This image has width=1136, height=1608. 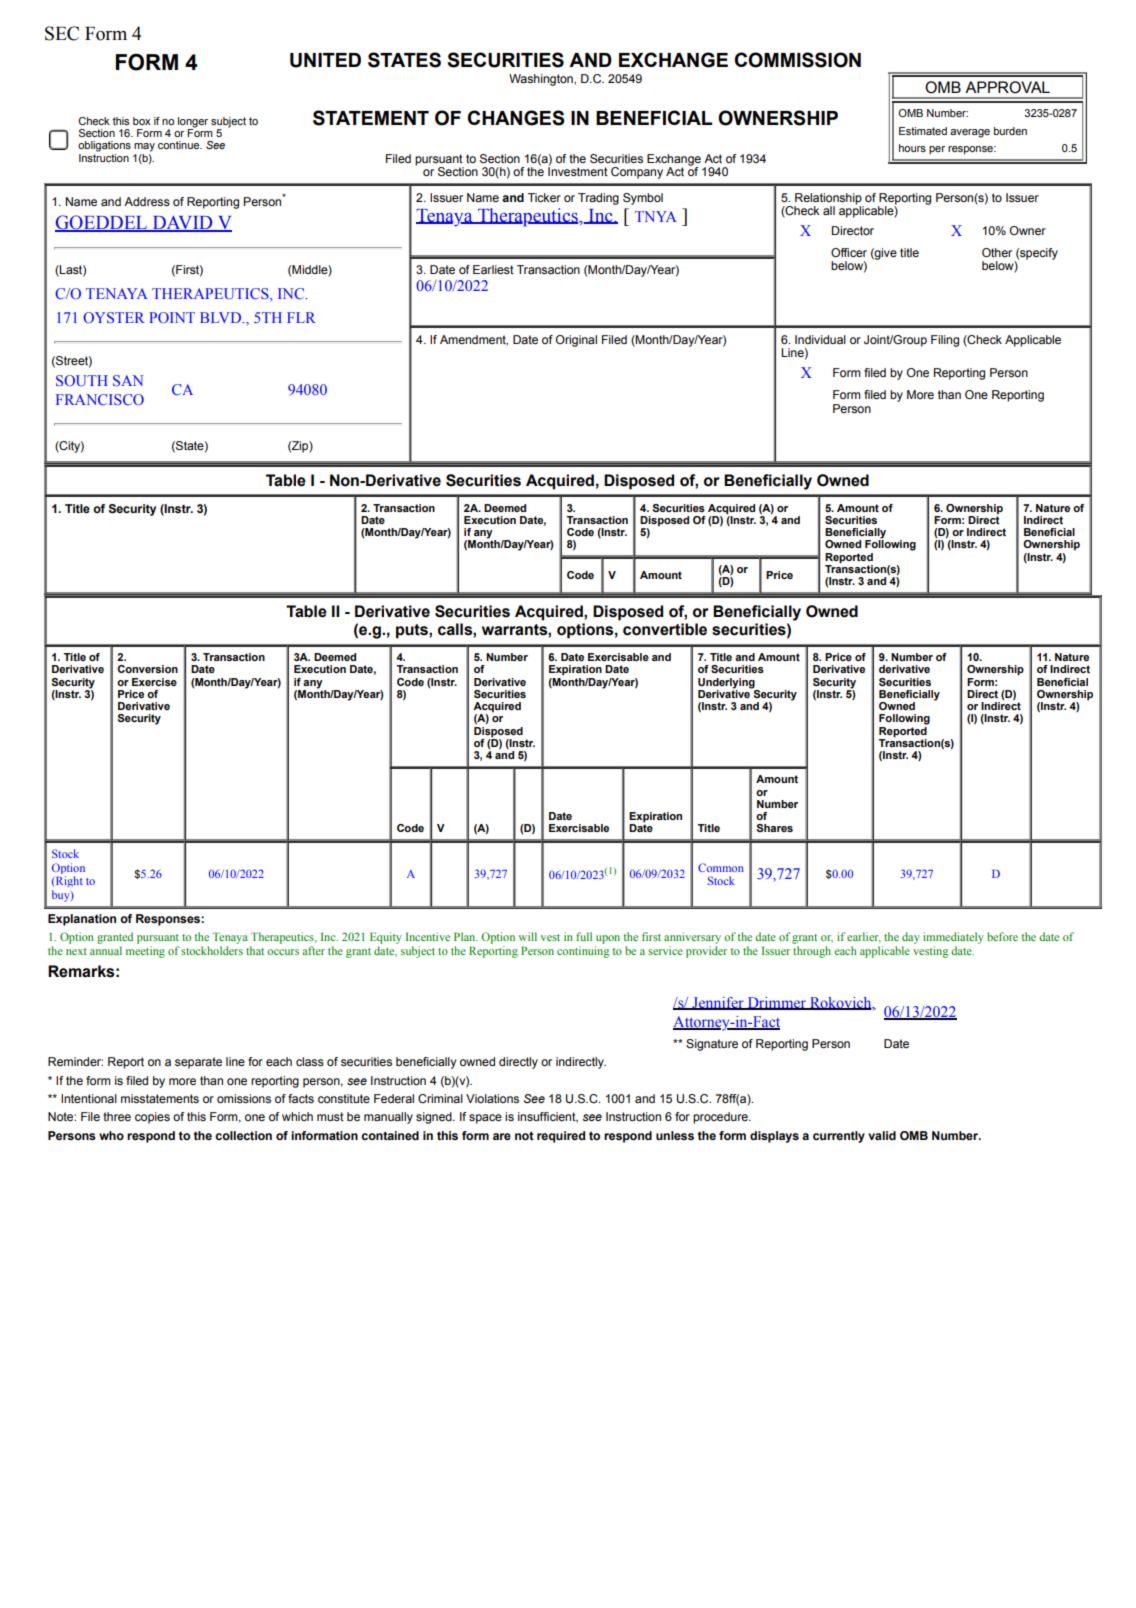 What do you see at coordinates (923, 131) in the image?
I see `Estimated` at bounding box center [923, 131].
